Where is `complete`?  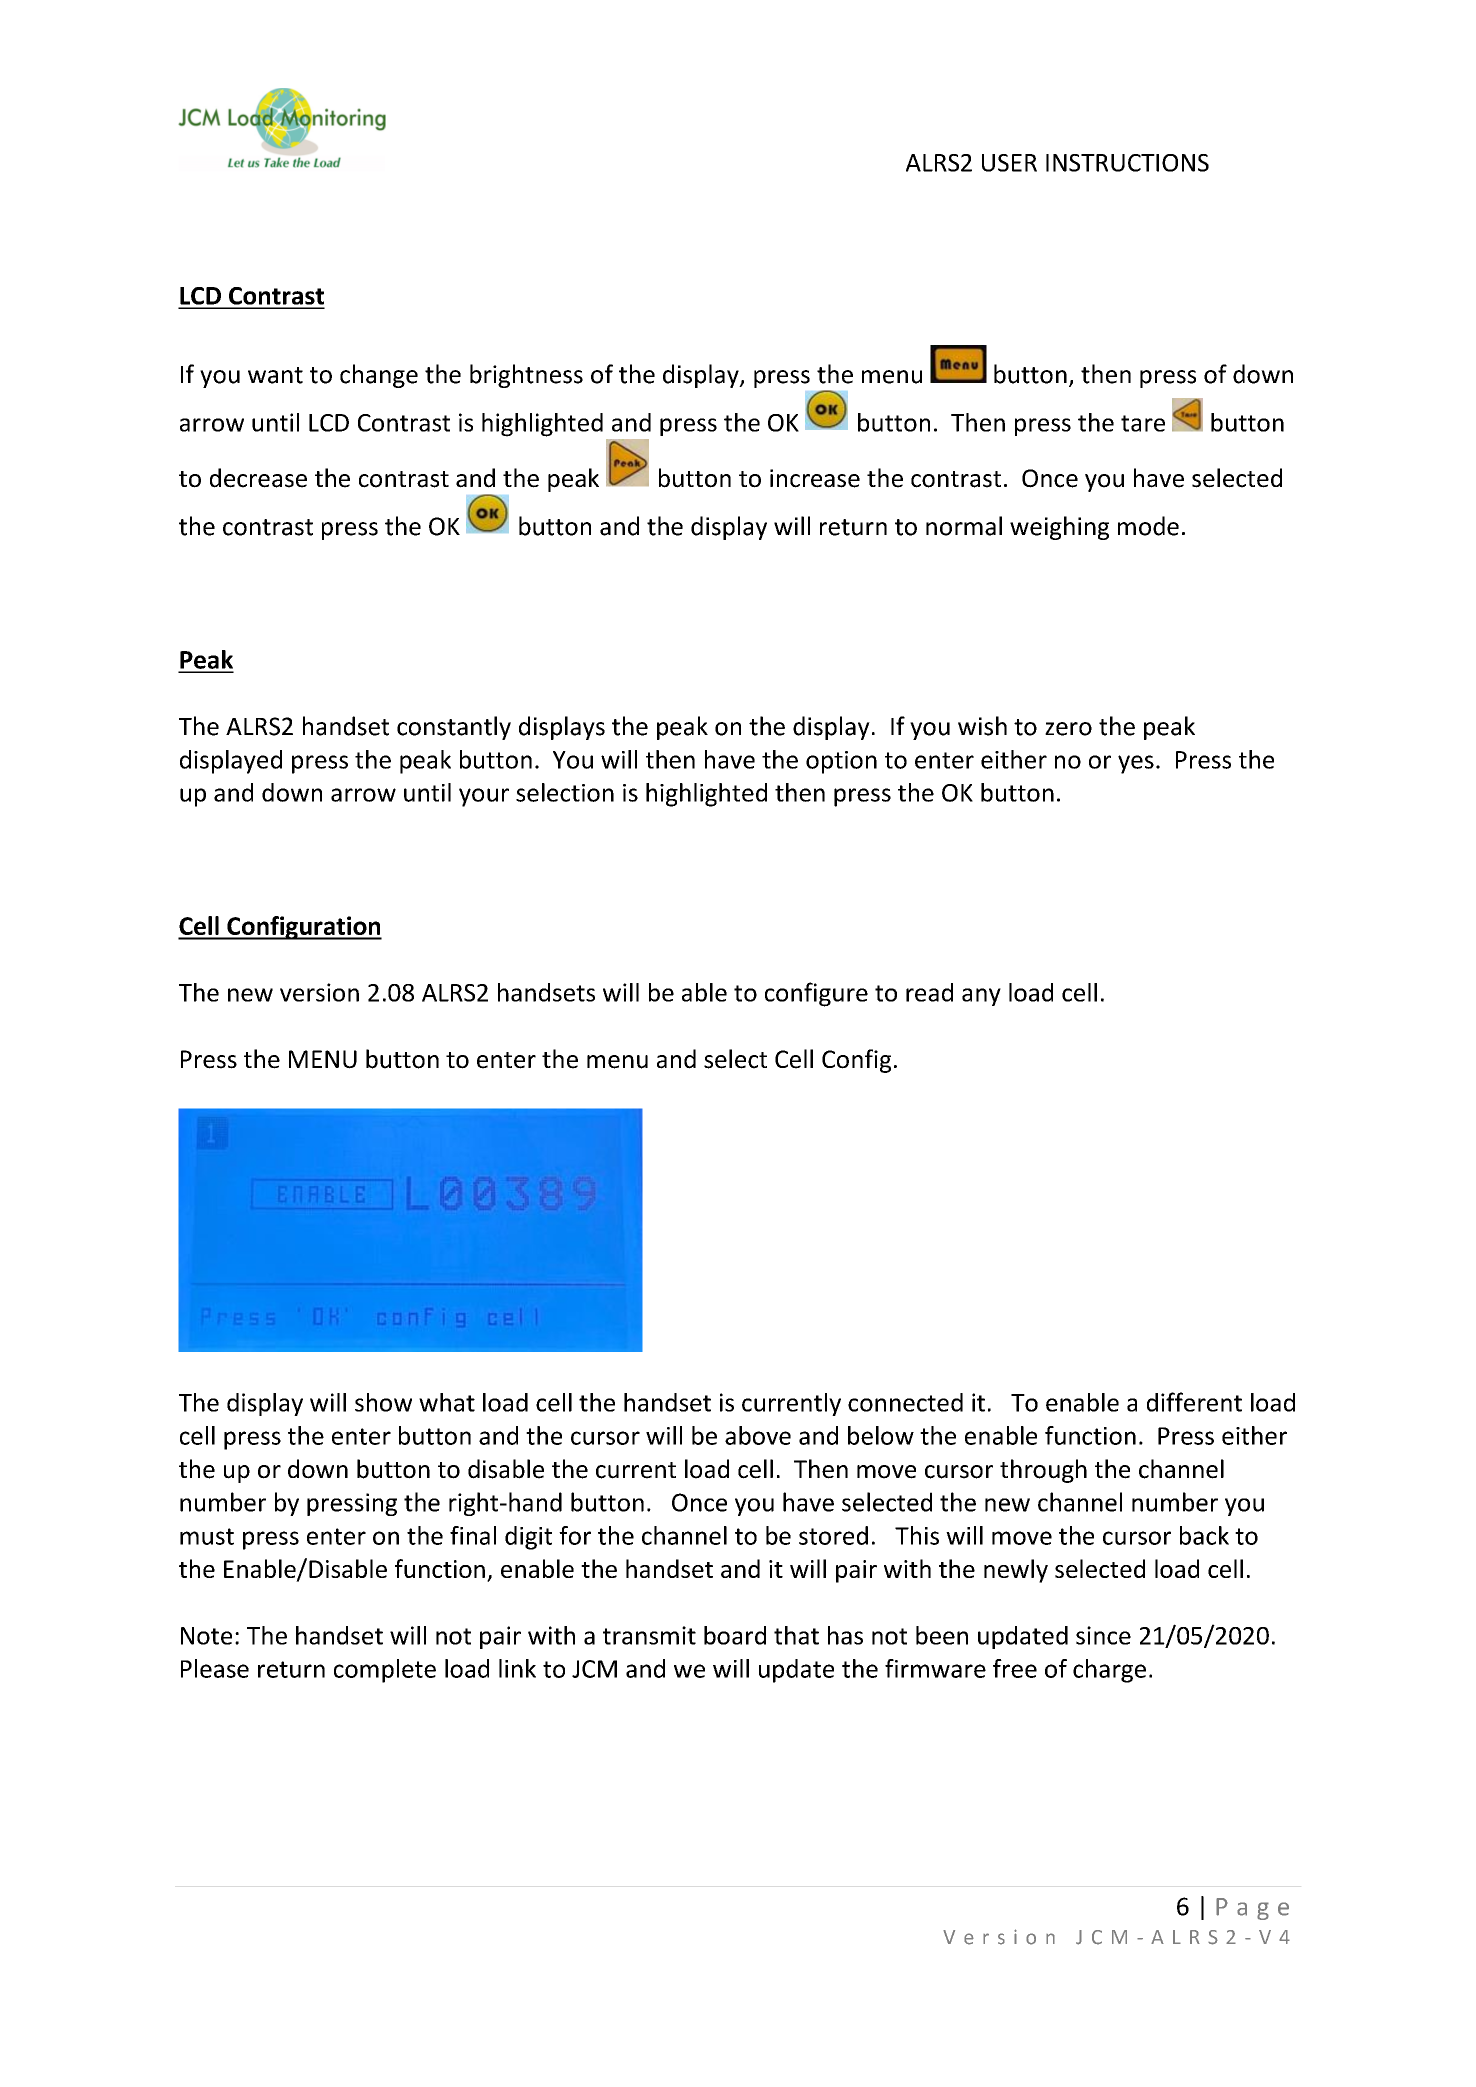
complete is located at coordinates (385, 1671).
